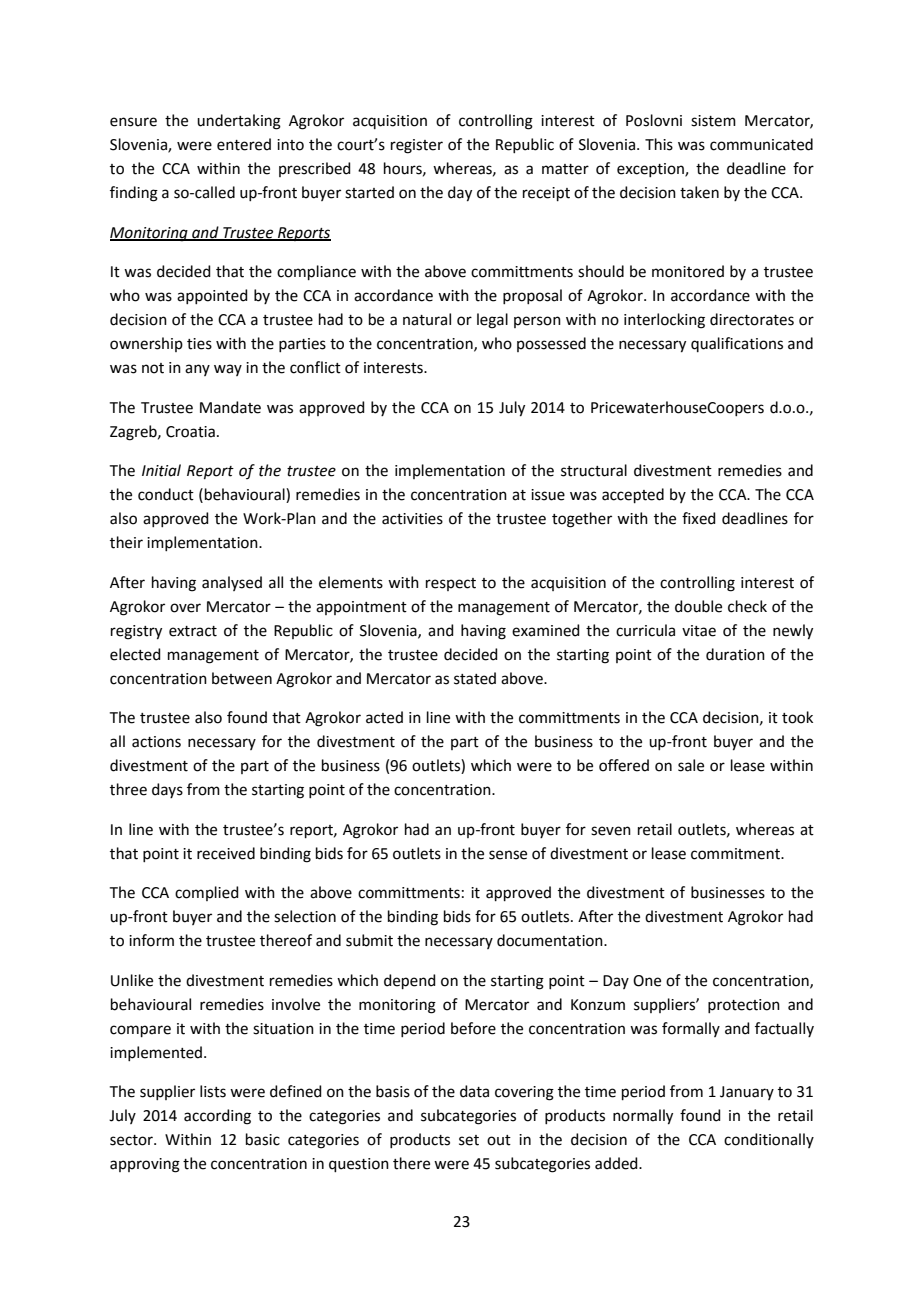 This image has height=1308, width=924. Describe the element at coordinates (156, 742) in the image. I see `actions` at that location.
